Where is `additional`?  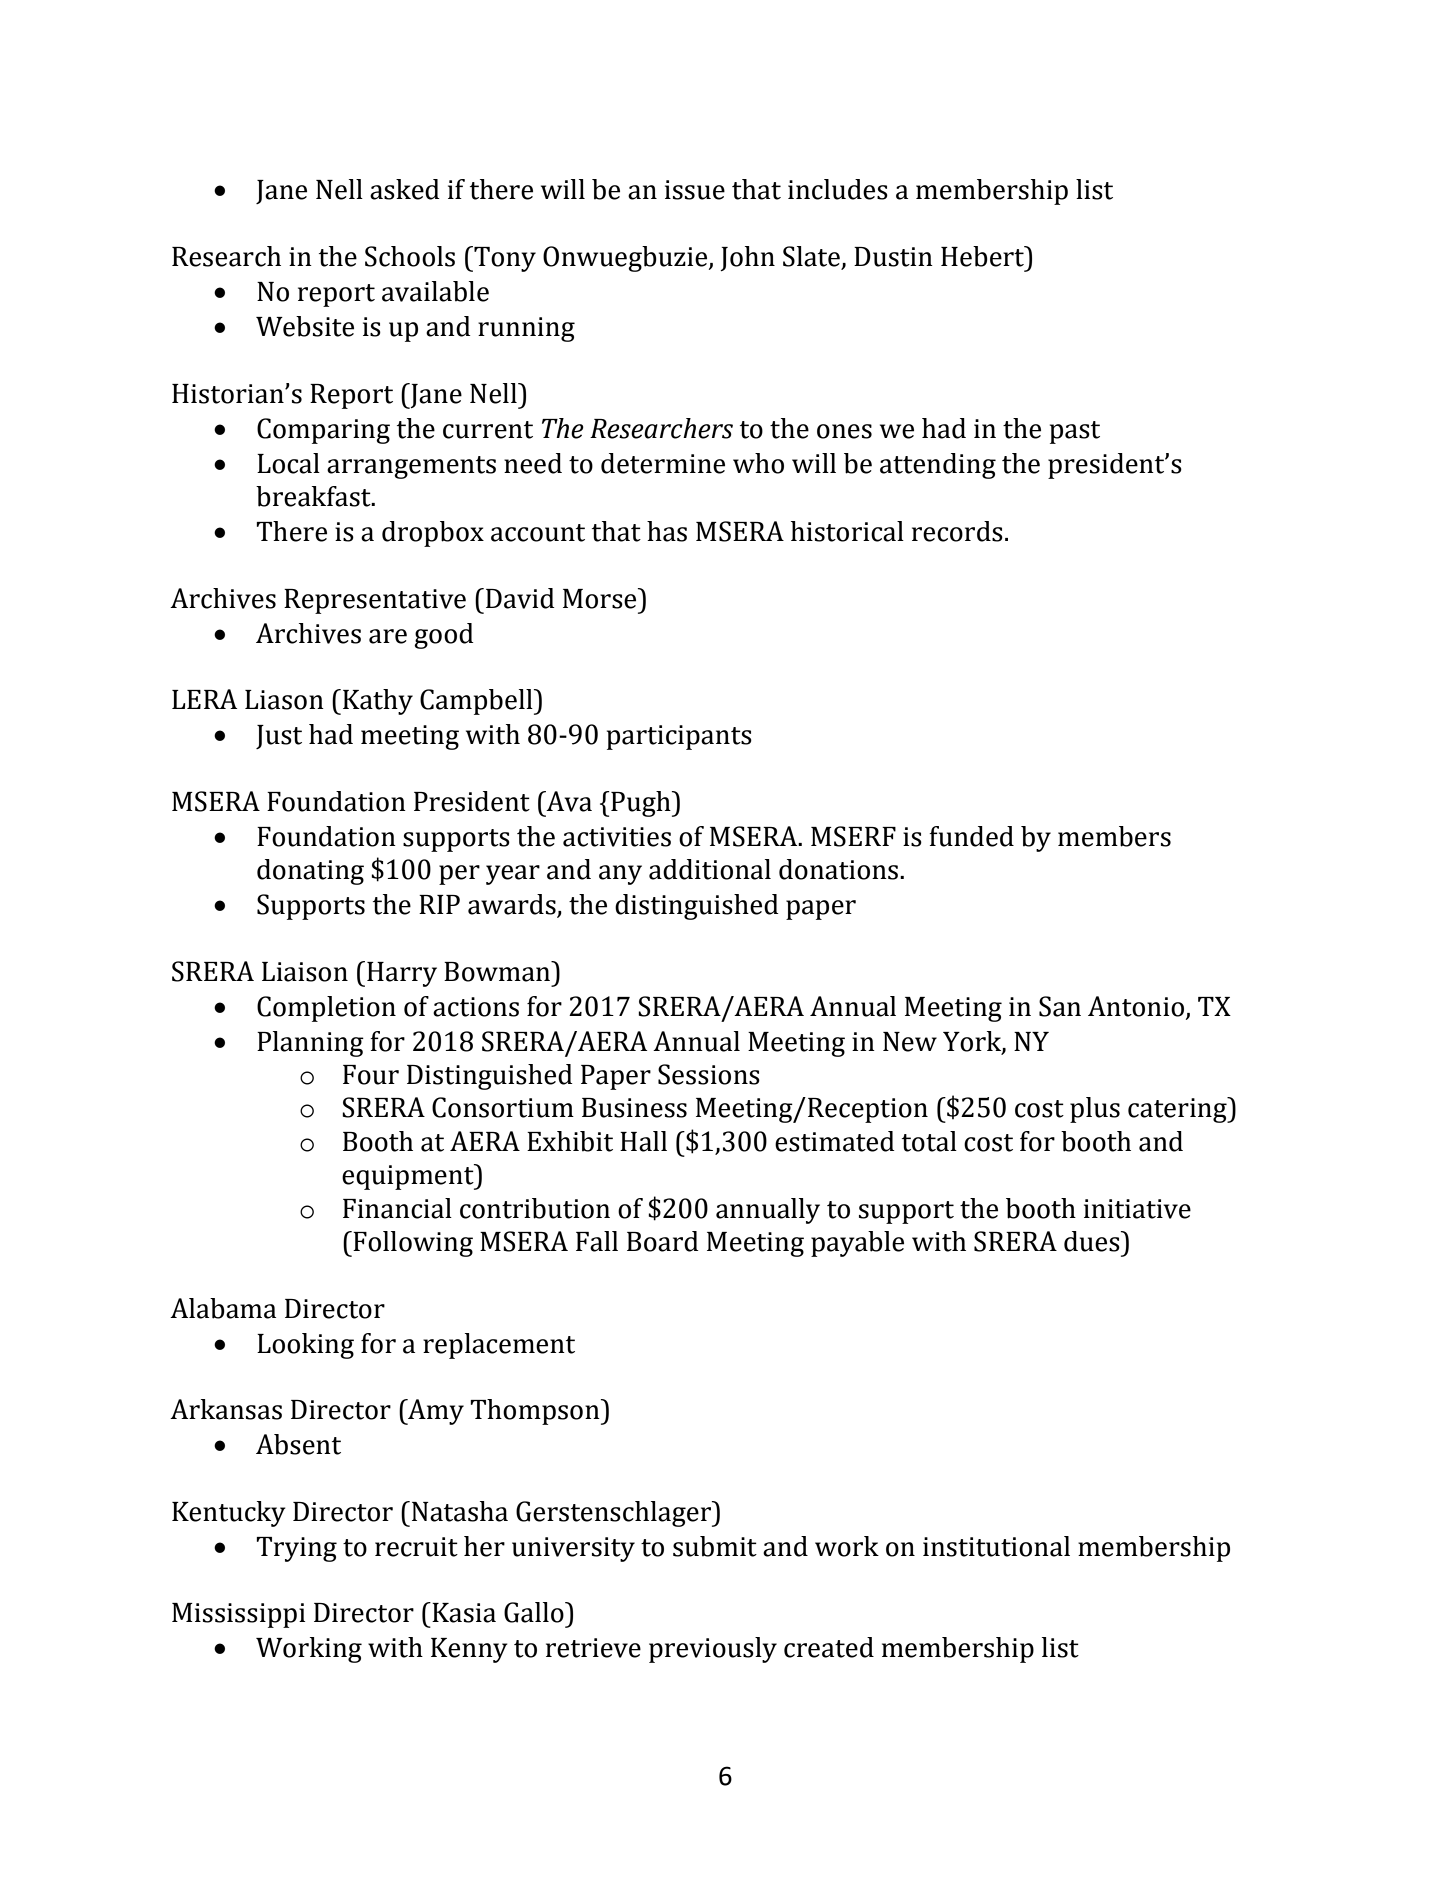
additional is located at coordinates (710, 869).
